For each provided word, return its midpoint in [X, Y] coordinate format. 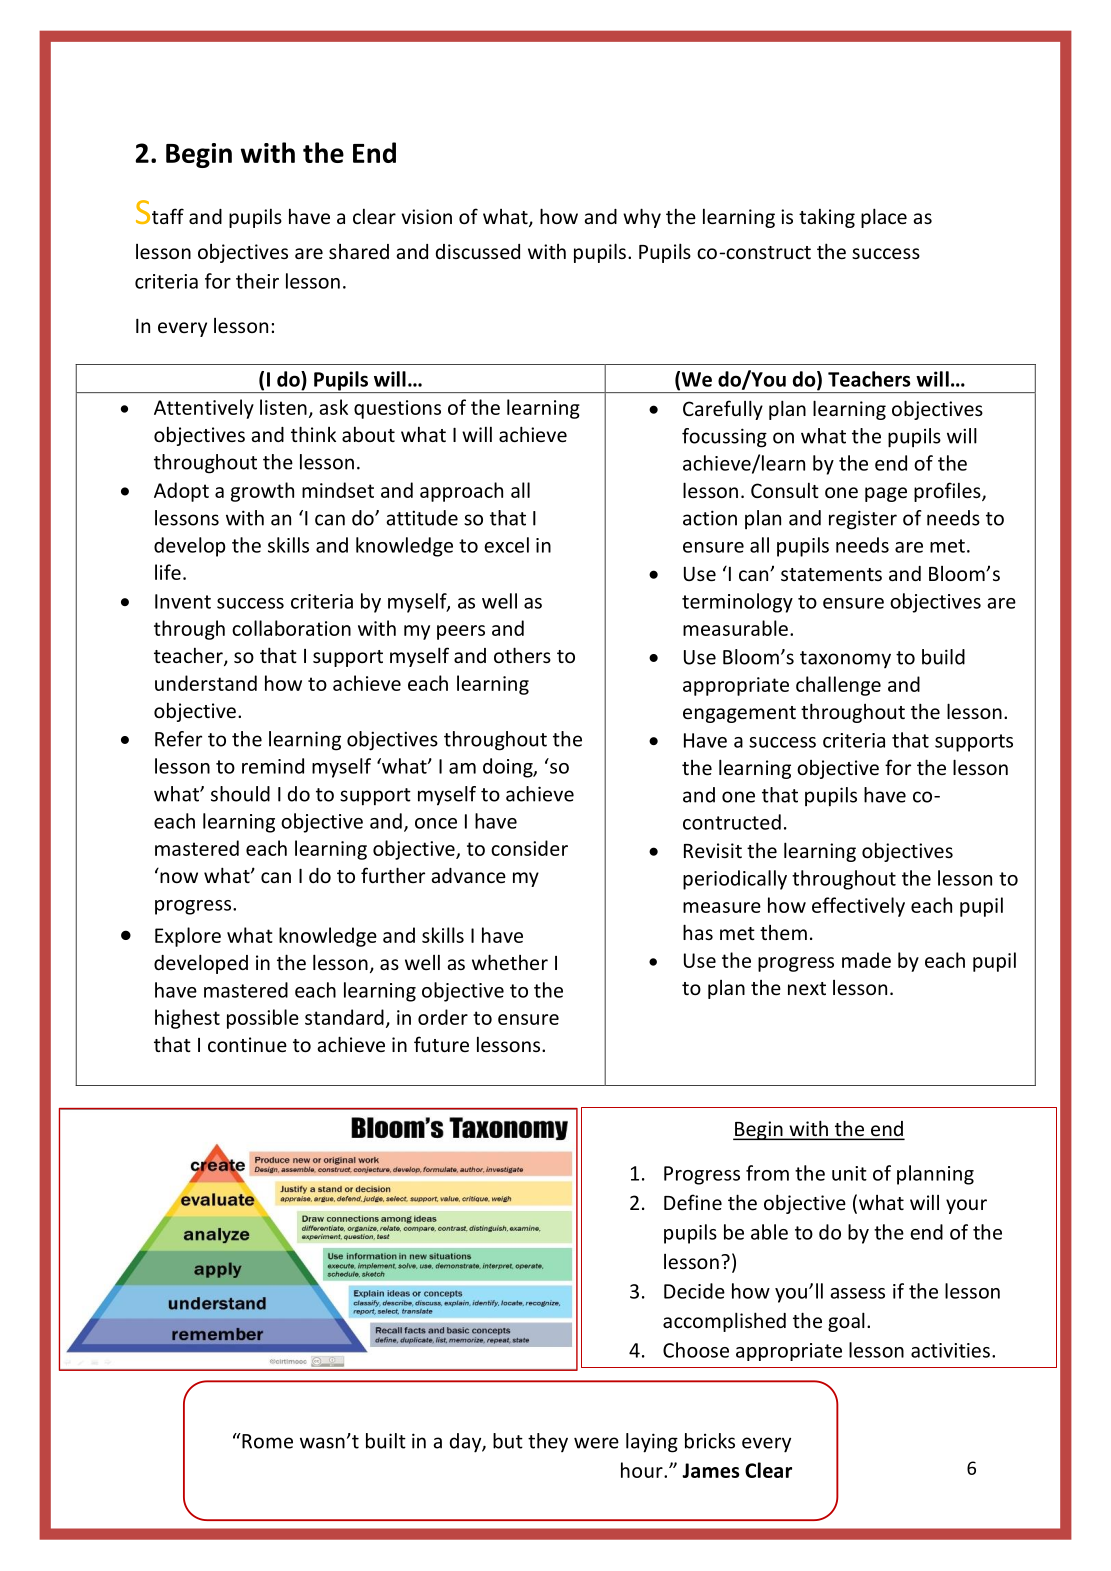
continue [247, 1044]
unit [849, 1173]
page [886, 494]
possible [263, 1019]
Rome [266, 1441]
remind [273, 766]
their [257, 281]
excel [506, 545]
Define [693, 1202]
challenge [838, 686]
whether [510, 962]
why [642, 218]
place [884, 218]
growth [262, 492]
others [522, 655]
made [866, 960]
